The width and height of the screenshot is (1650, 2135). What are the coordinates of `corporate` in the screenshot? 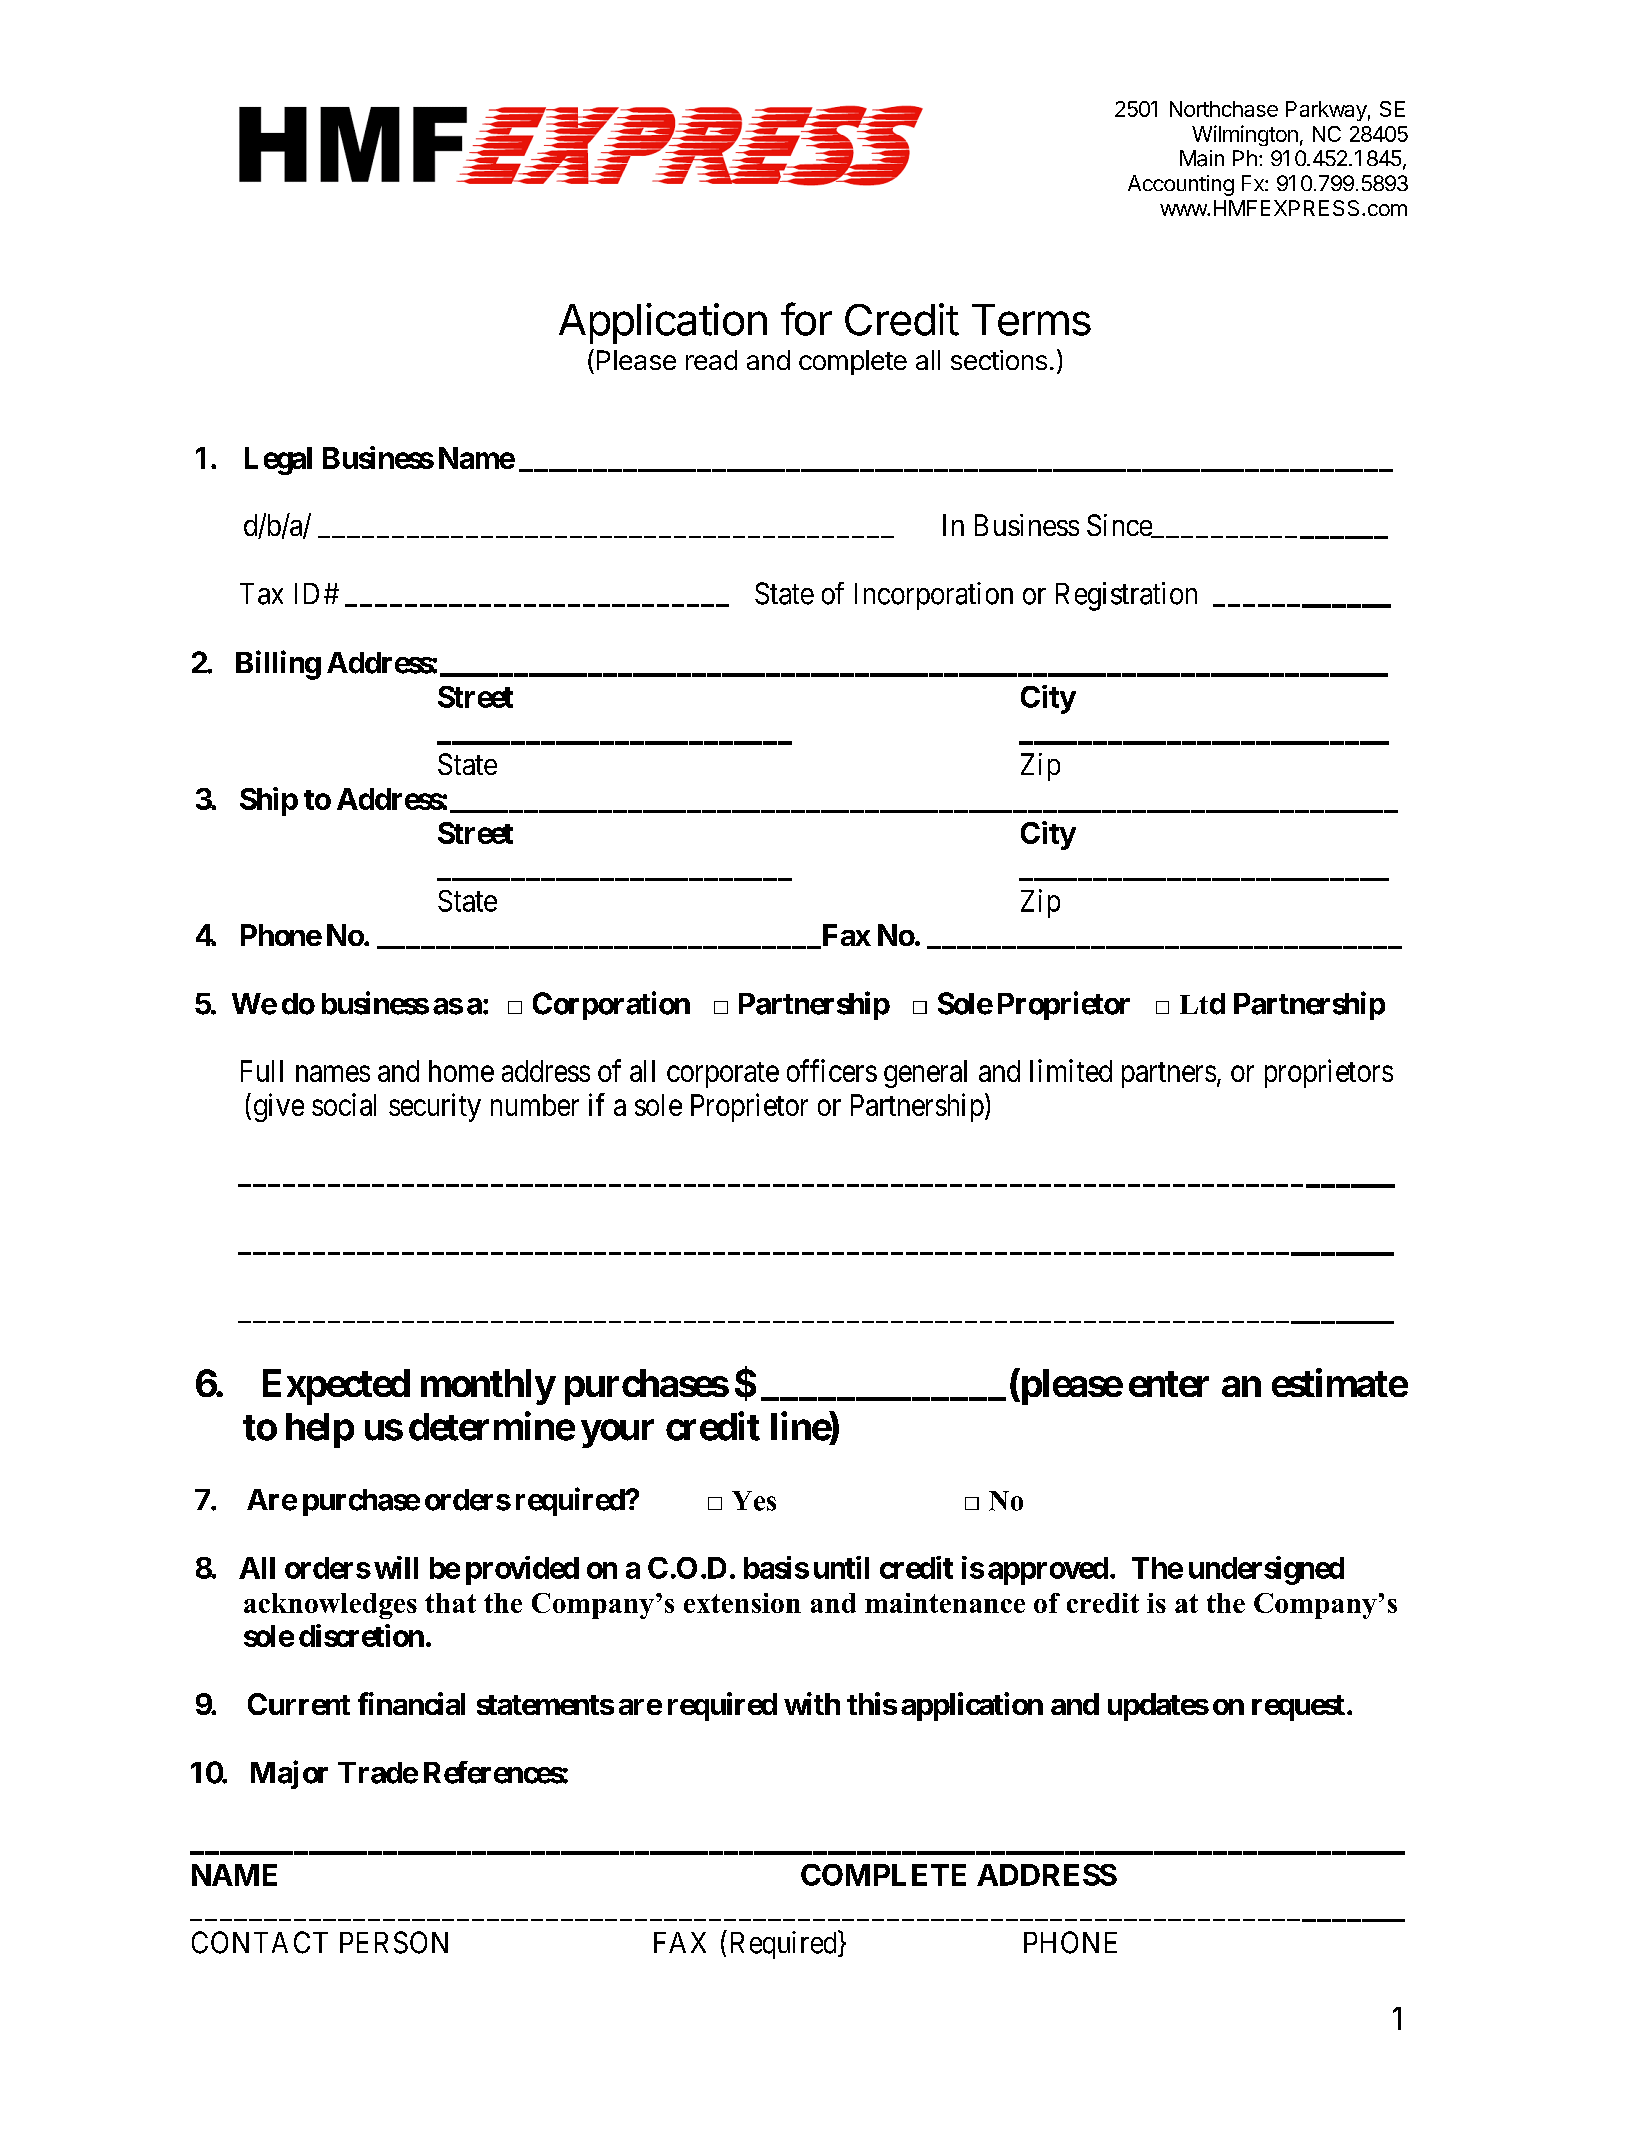 It's located at (723, 1075).
